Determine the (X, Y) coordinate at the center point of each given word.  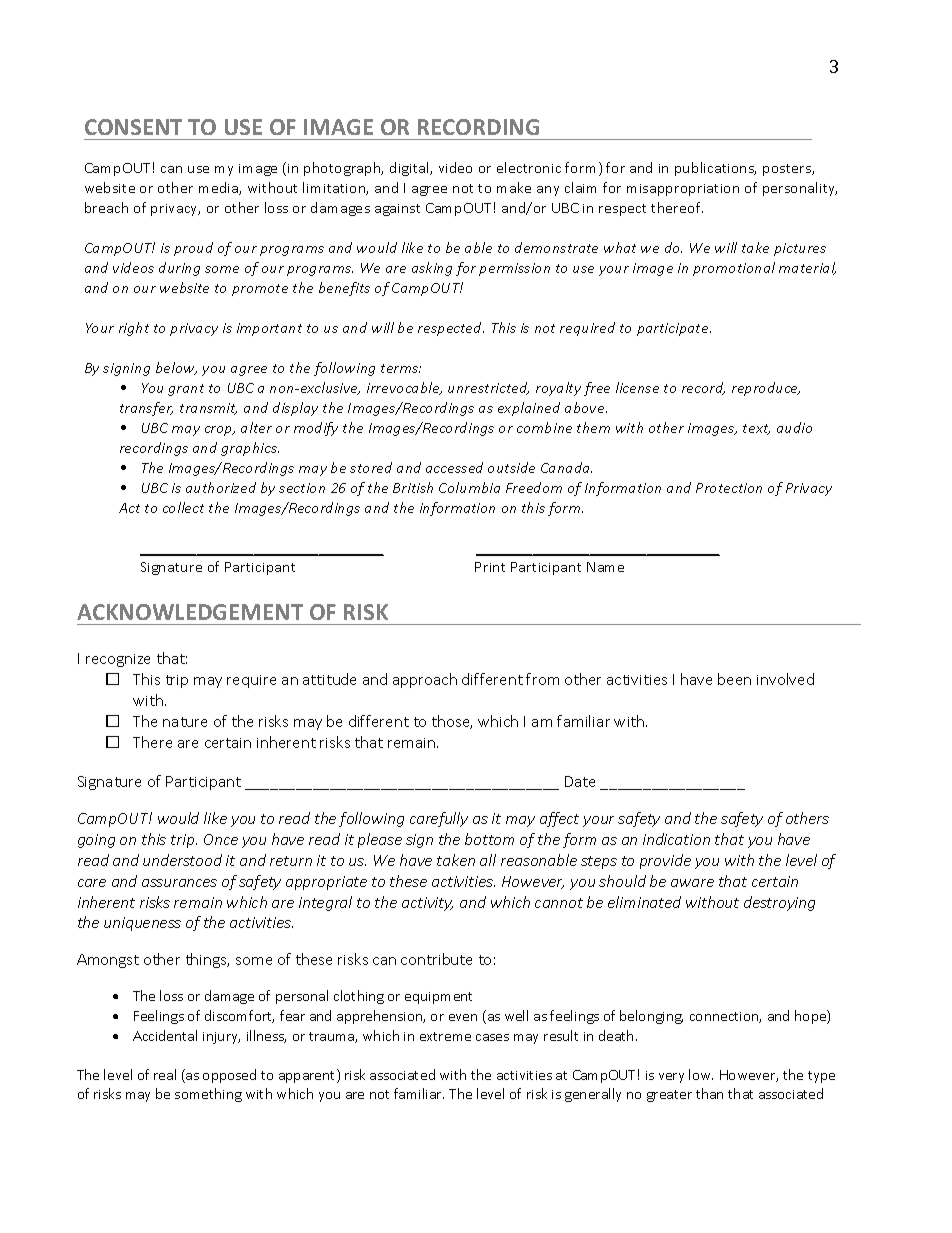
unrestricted (488, 388)
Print (490, 567)
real (165, 1074)
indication (676, 839)
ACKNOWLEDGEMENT (190, 612)
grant (186, 390)
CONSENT (133, 127)
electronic (529, 167)
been (734, 679)
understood (182, 860)
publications (715, 169)
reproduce (766, 389)
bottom (489, 839)
